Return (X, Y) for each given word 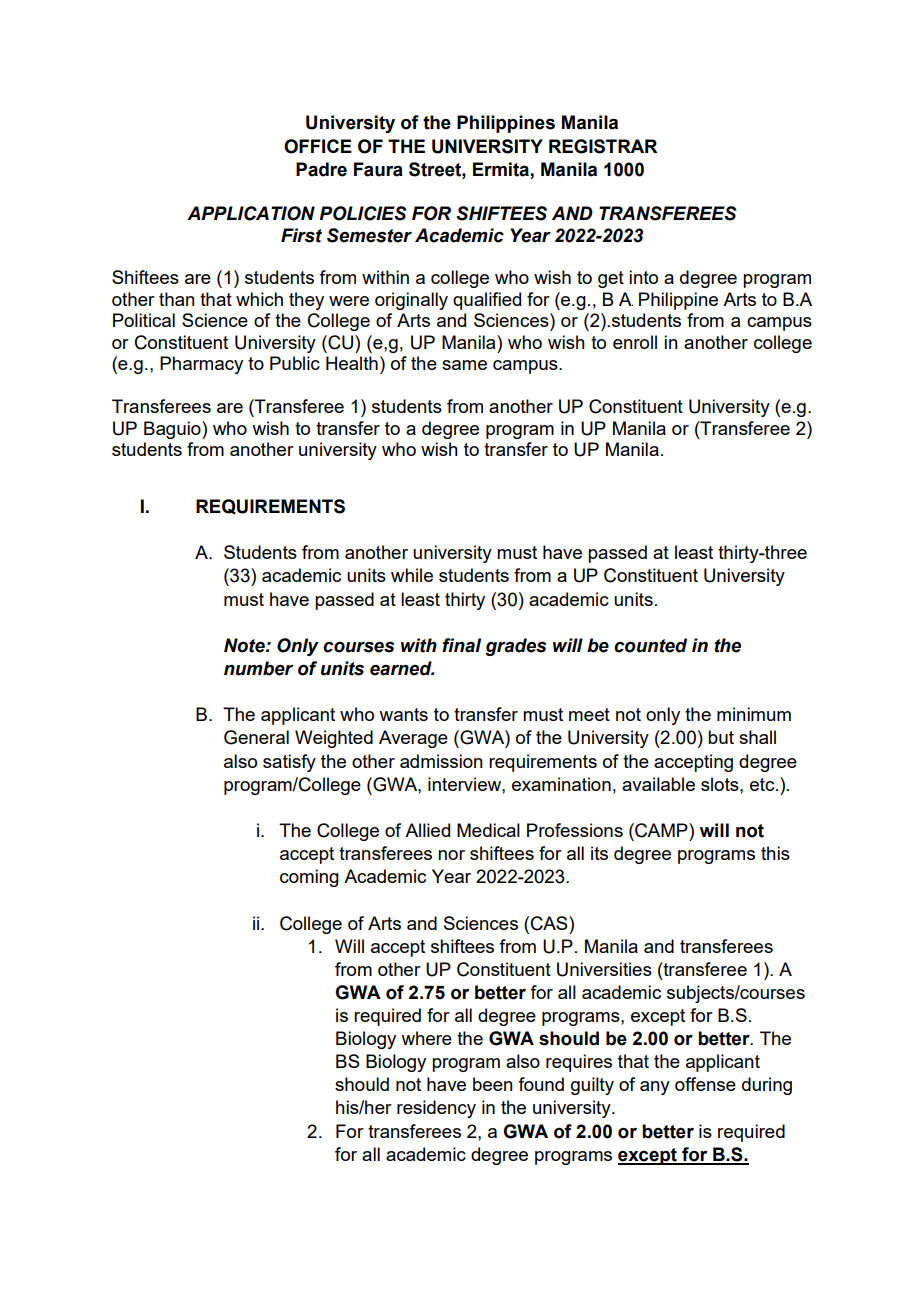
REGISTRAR (603, 146)
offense (705, 1084)
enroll (635, 342)
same (464, 365)
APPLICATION (251, 213)
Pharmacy (201, 365)
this (775, 853)
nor (451, 855)
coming (309, 878)
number (258, 668)
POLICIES (362, 213)
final (461, 645)
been (493, 1084)
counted (650, 645)
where (426, 1038)
